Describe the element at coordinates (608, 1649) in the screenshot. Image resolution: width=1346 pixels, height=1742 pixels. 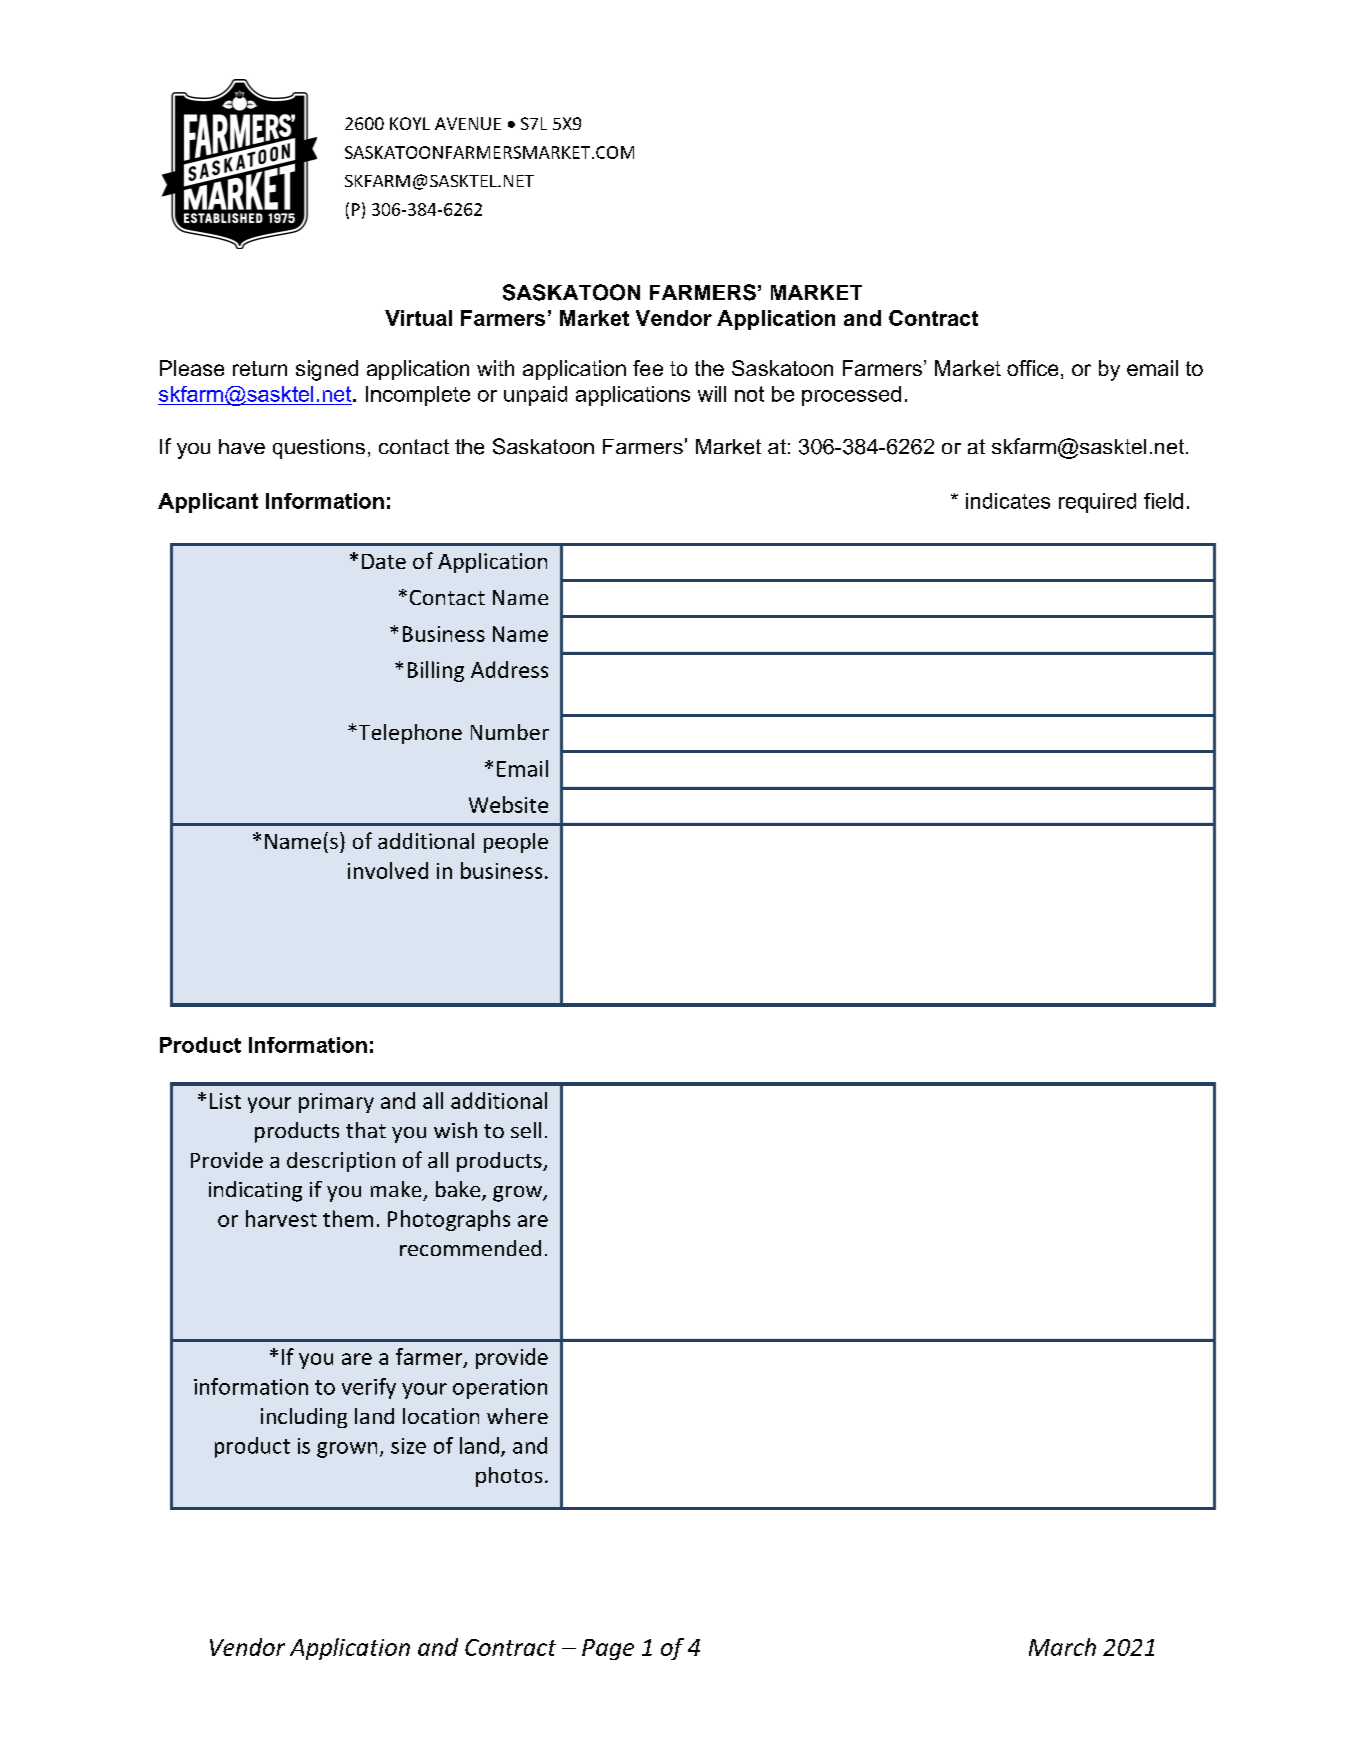
I see `Page` at that location.
